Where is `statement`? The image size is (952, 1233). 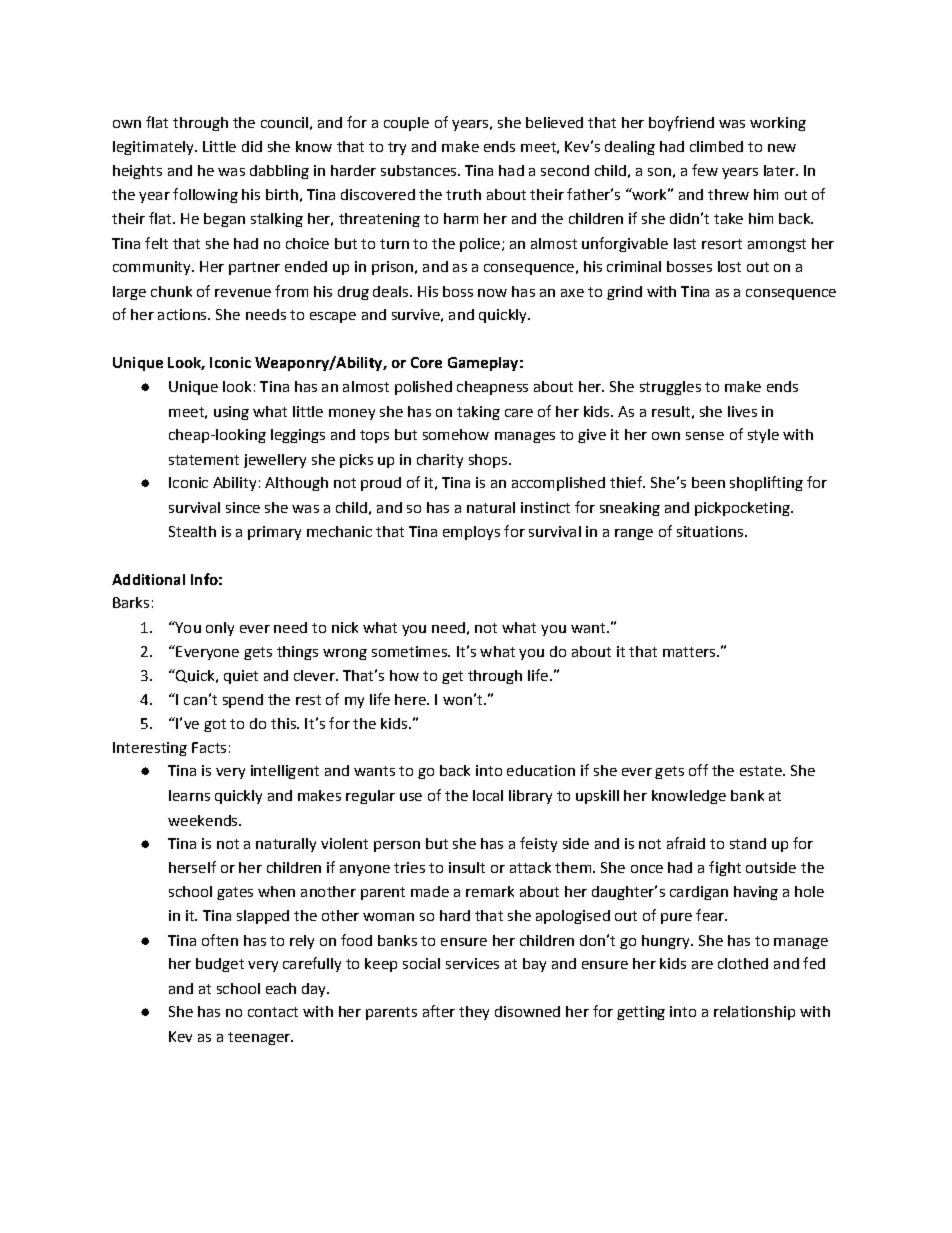 statement is located at coordinates (204, 460).
